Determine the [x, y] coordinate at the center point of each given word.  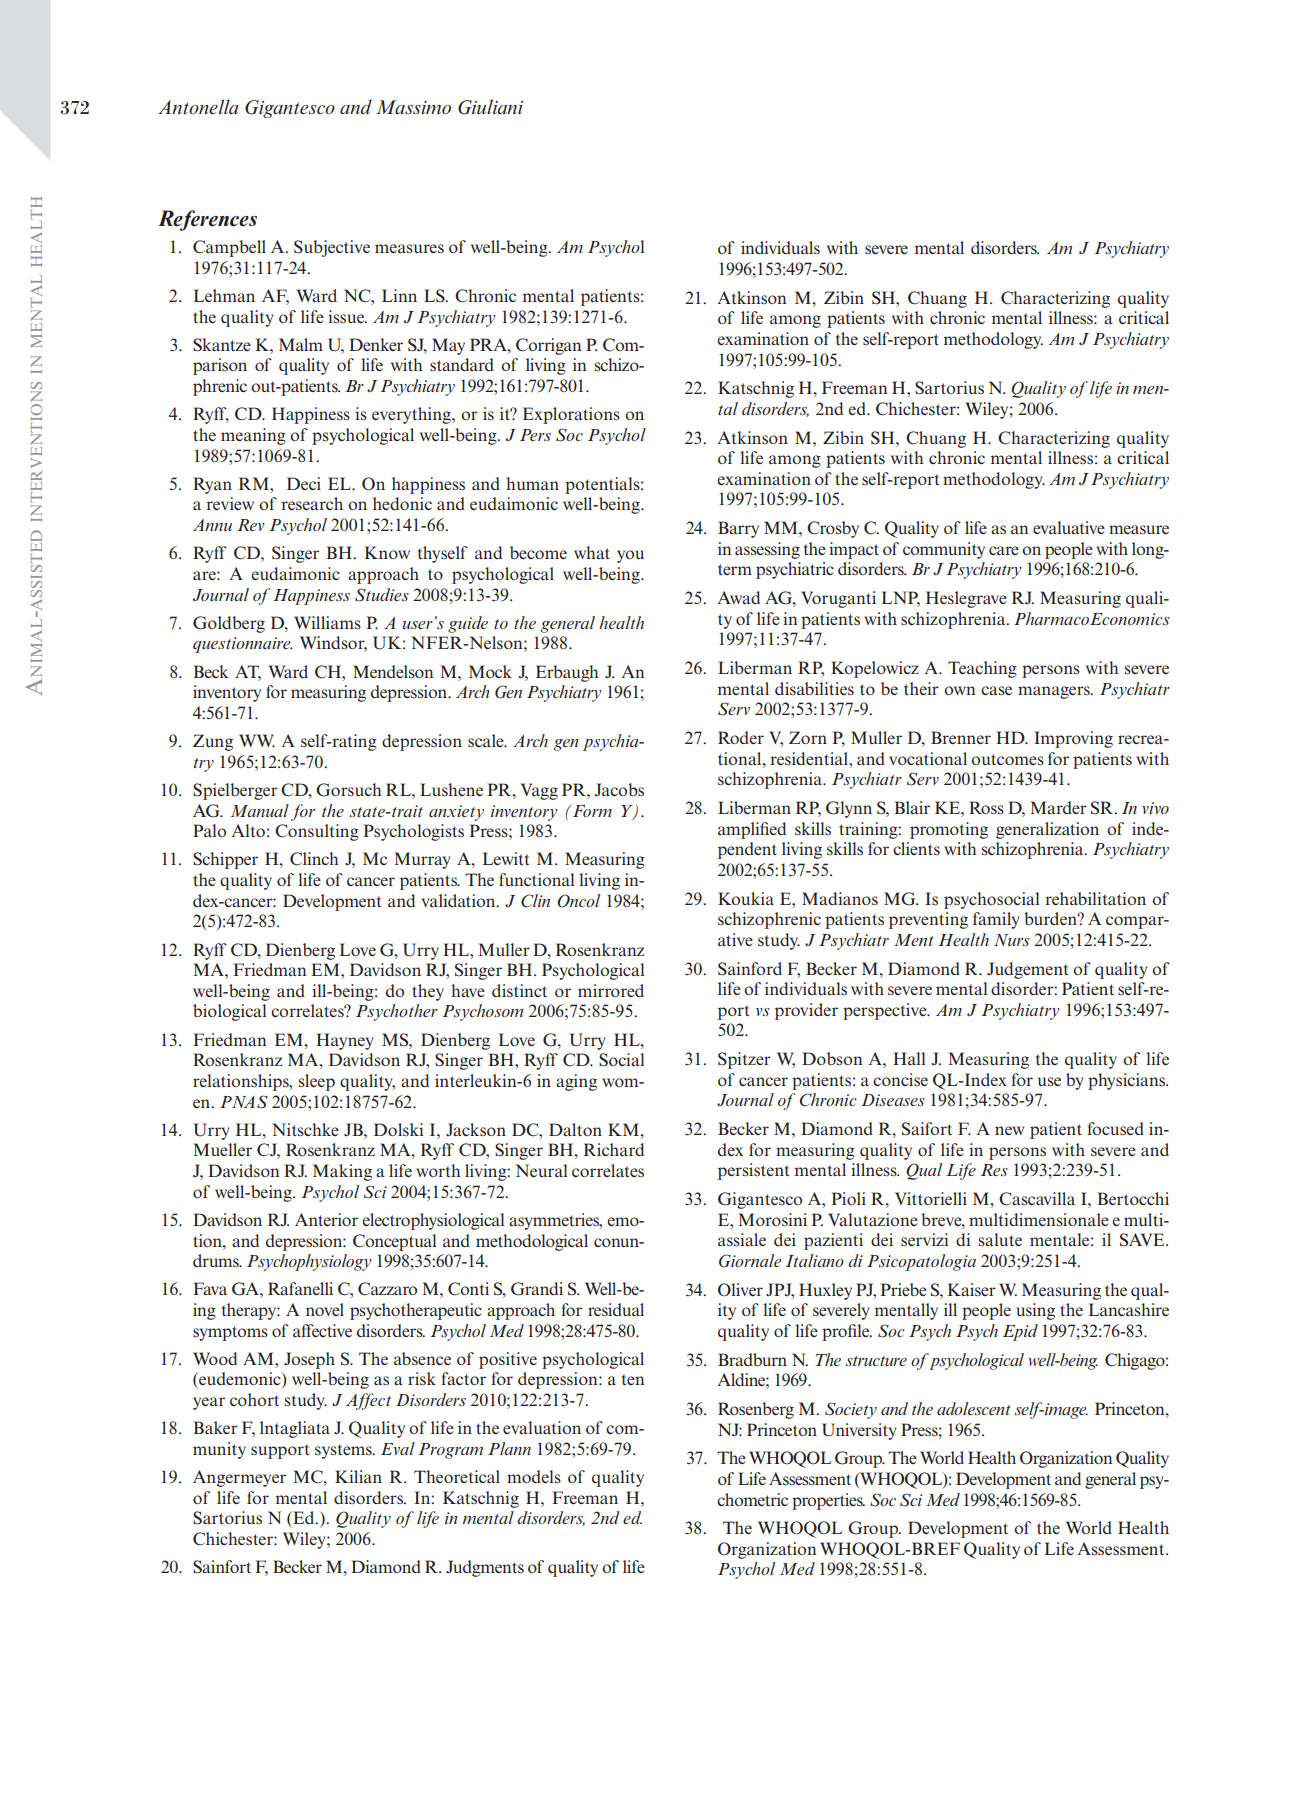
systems [344, 1451]
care [1004, 550]
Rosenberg [756, 1410]
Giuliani [490, 107]
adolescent [974, 1408]
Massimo [413, 107]
